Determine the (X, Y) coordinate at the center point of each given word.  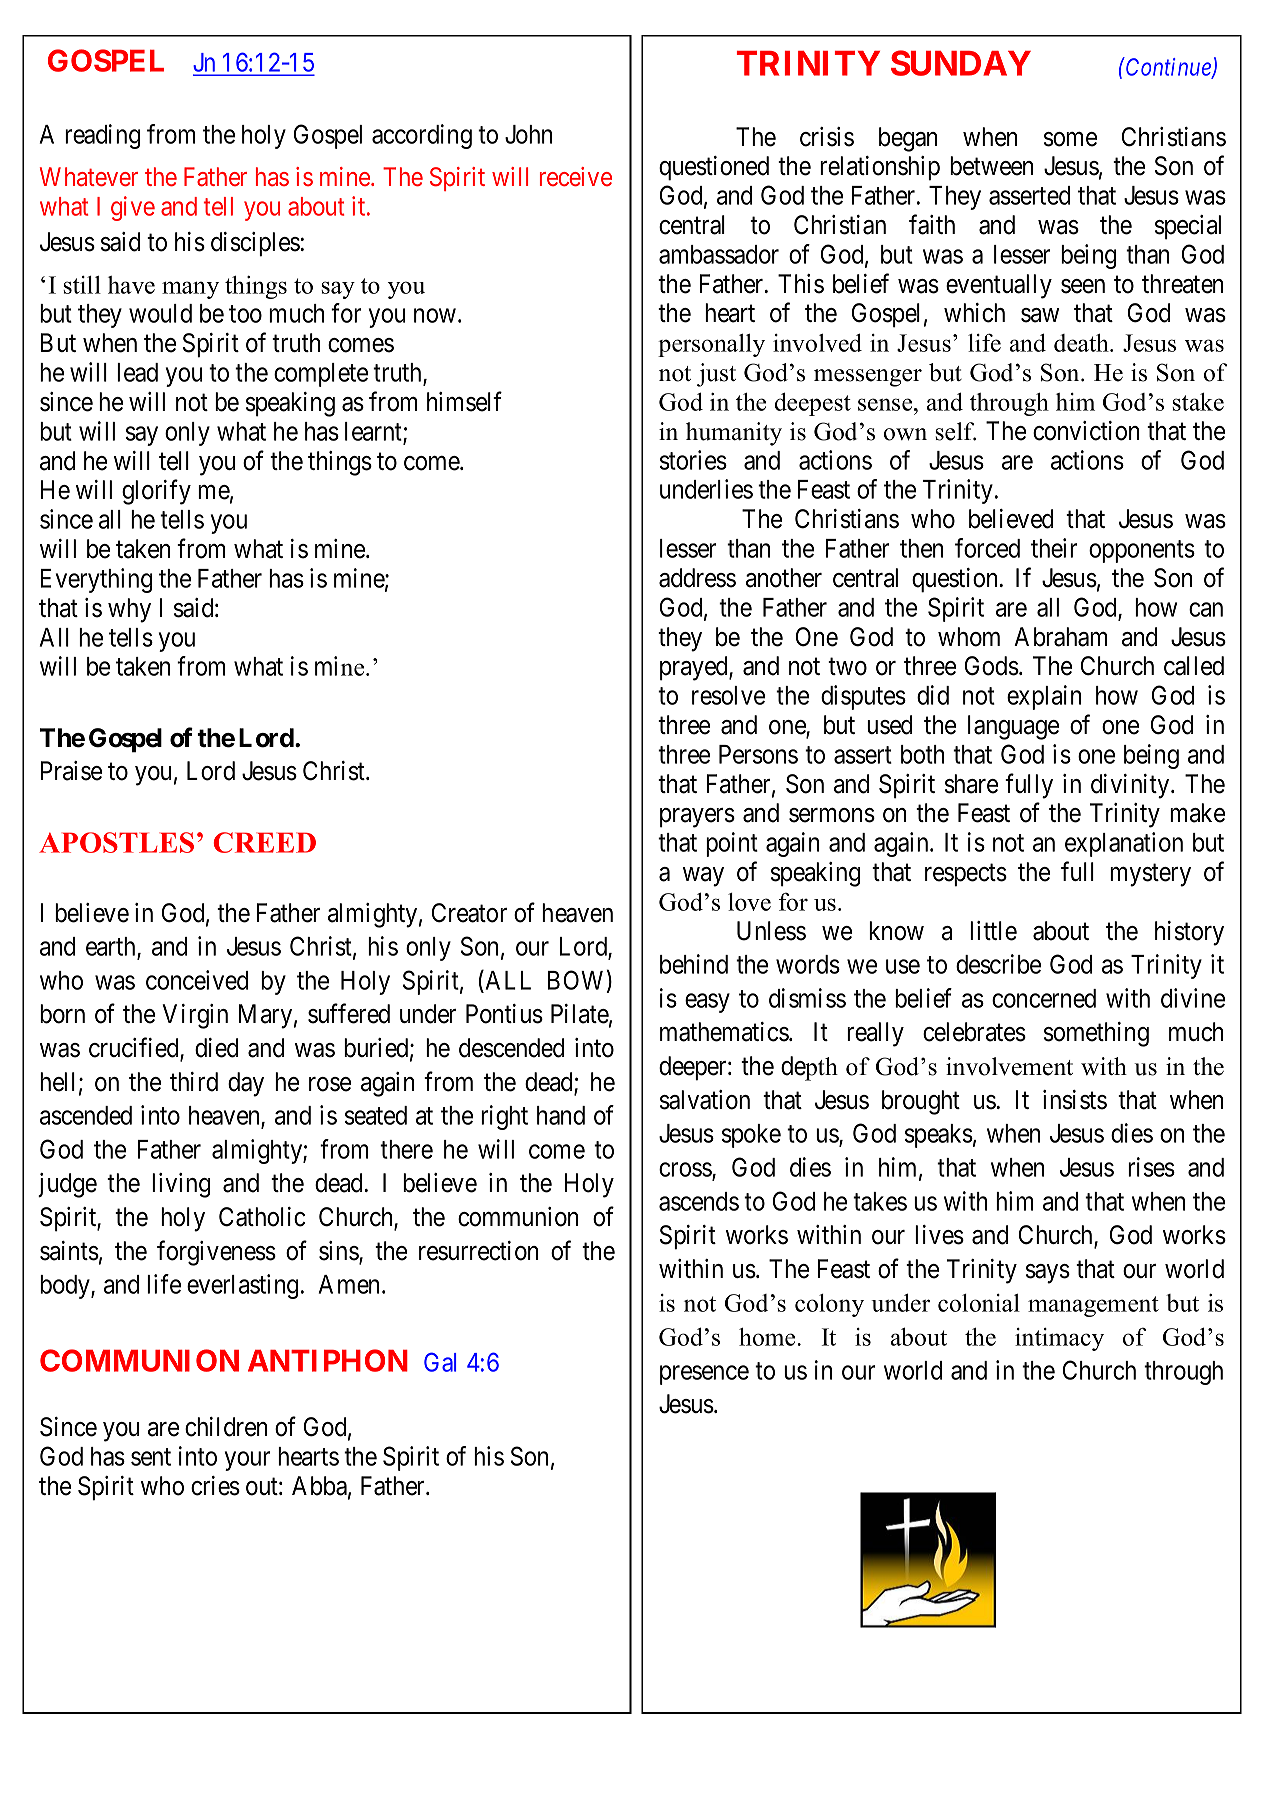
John (528, 134)
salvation (705, 1100)
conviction (1086, 431)
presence (704, 1375)
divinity (1131, 786)
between (991, 166)
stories (693, 460)
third (194, 1082)
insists (1075, 1100)
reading (102, 136)
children (226, 1427)
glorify (156, 492)
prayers (697, 818)
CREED (265, 842)
